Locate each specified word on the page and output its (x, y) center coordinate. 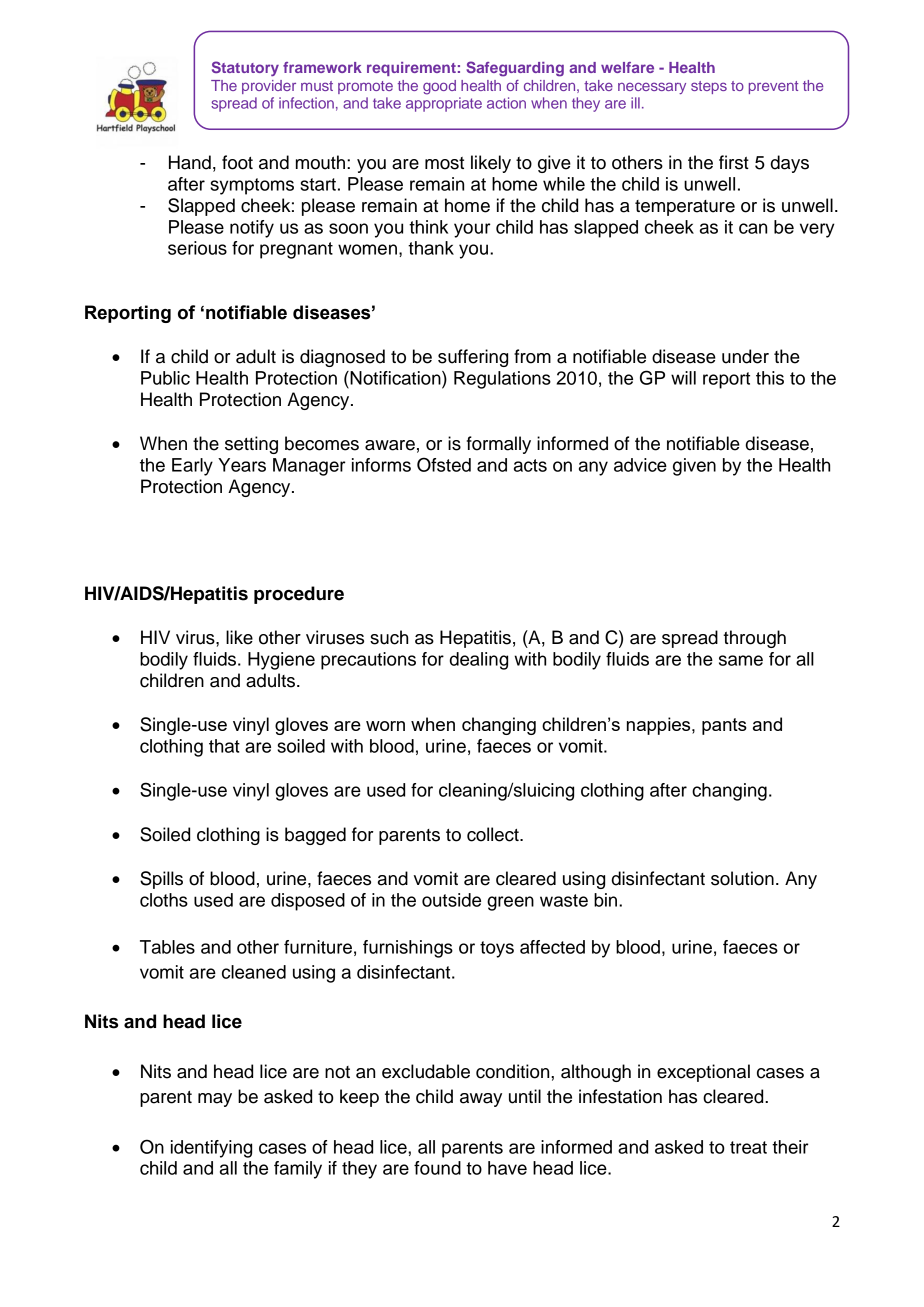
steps (709, 87)
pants (724, 726)
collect (494, 834)
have (507, 1168)
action (506, 103)
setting (251, 445)
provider (269, 87)
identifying (211, 1149)
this (770, 378)
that (224, 746)
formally (499, 445)
